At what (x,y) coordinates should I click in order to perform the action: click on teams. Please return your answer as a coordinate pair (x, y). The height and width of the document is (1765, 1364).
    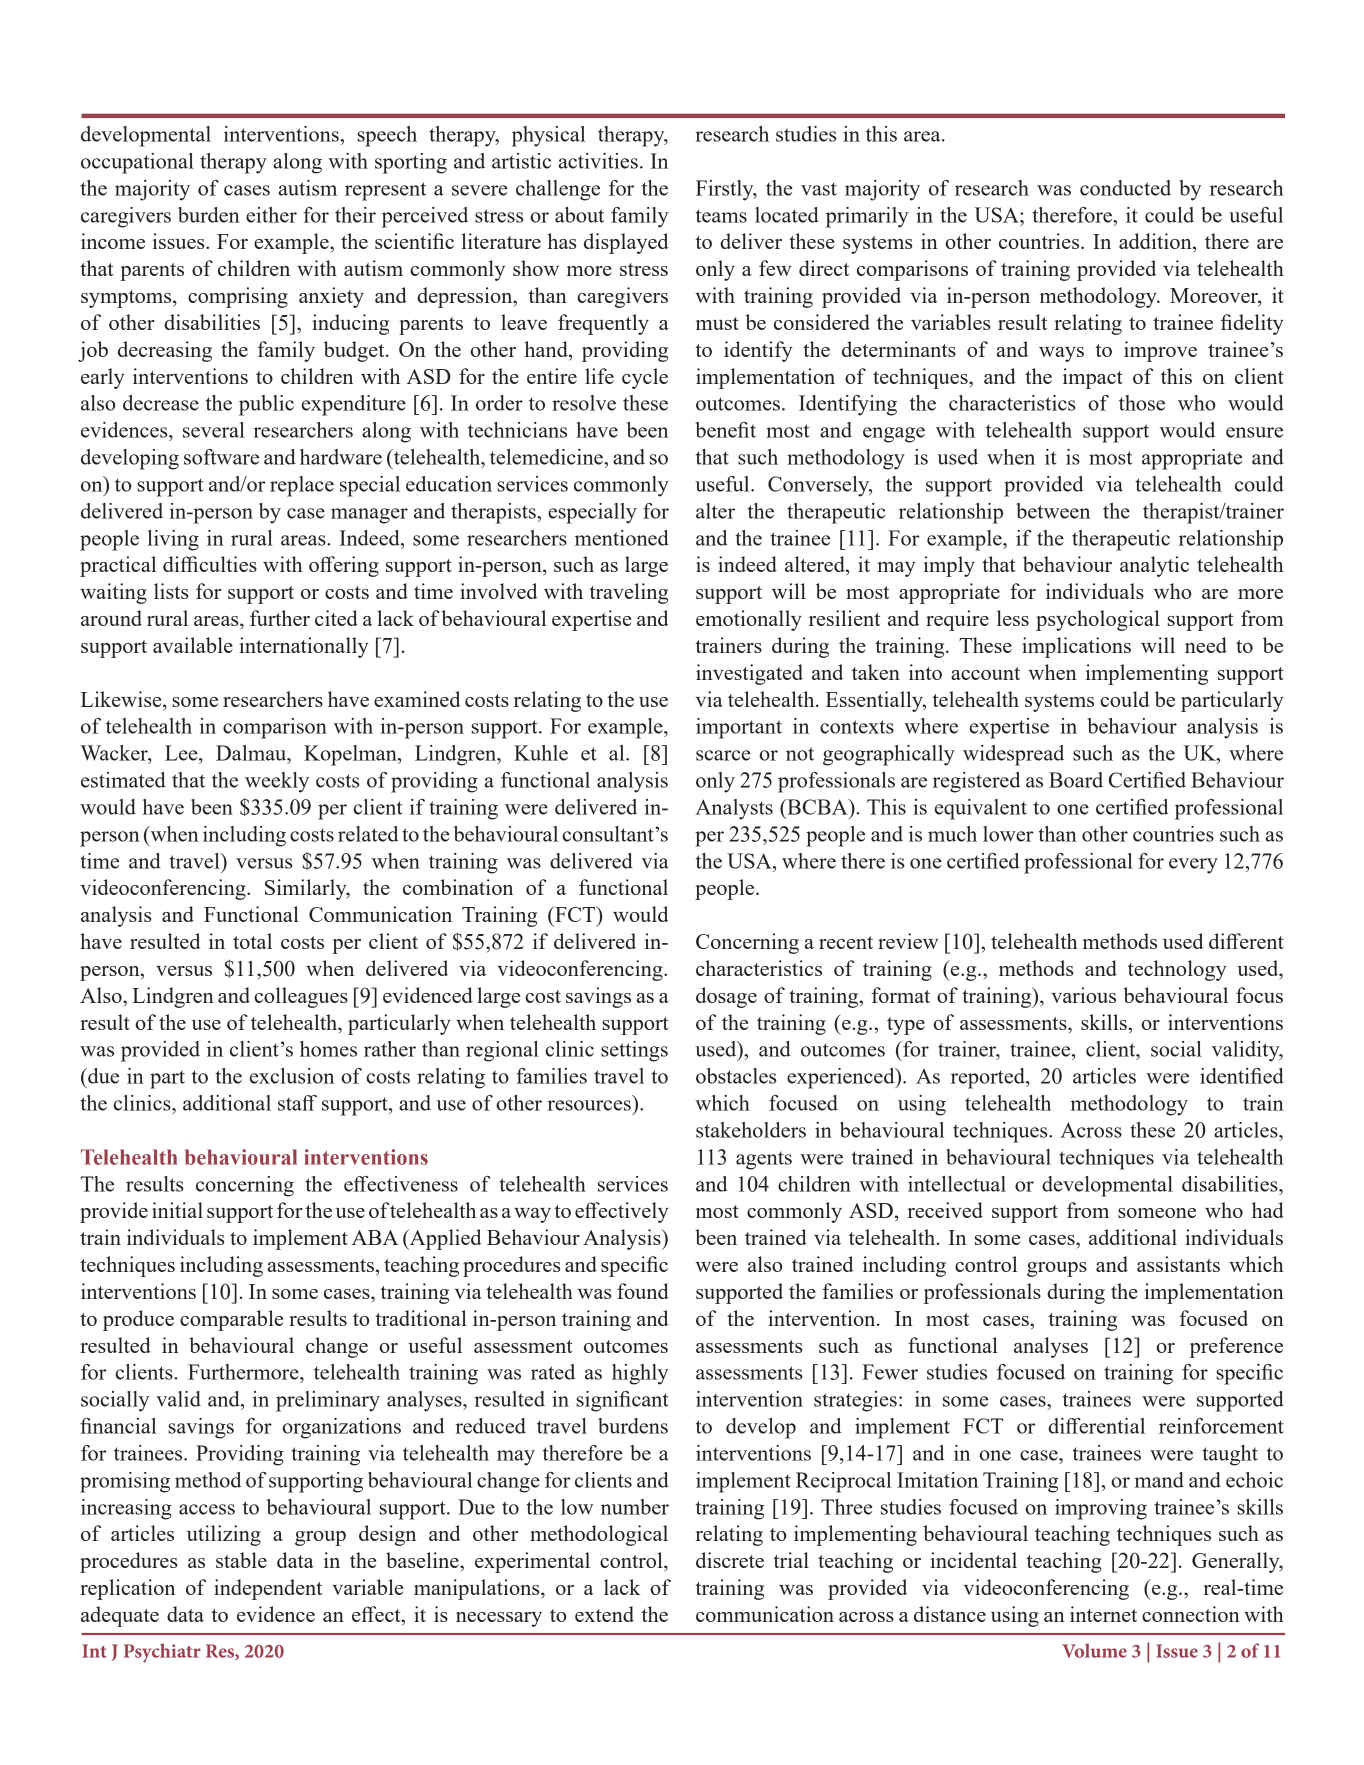
    Looking at the image, I should click on (721, 216).
